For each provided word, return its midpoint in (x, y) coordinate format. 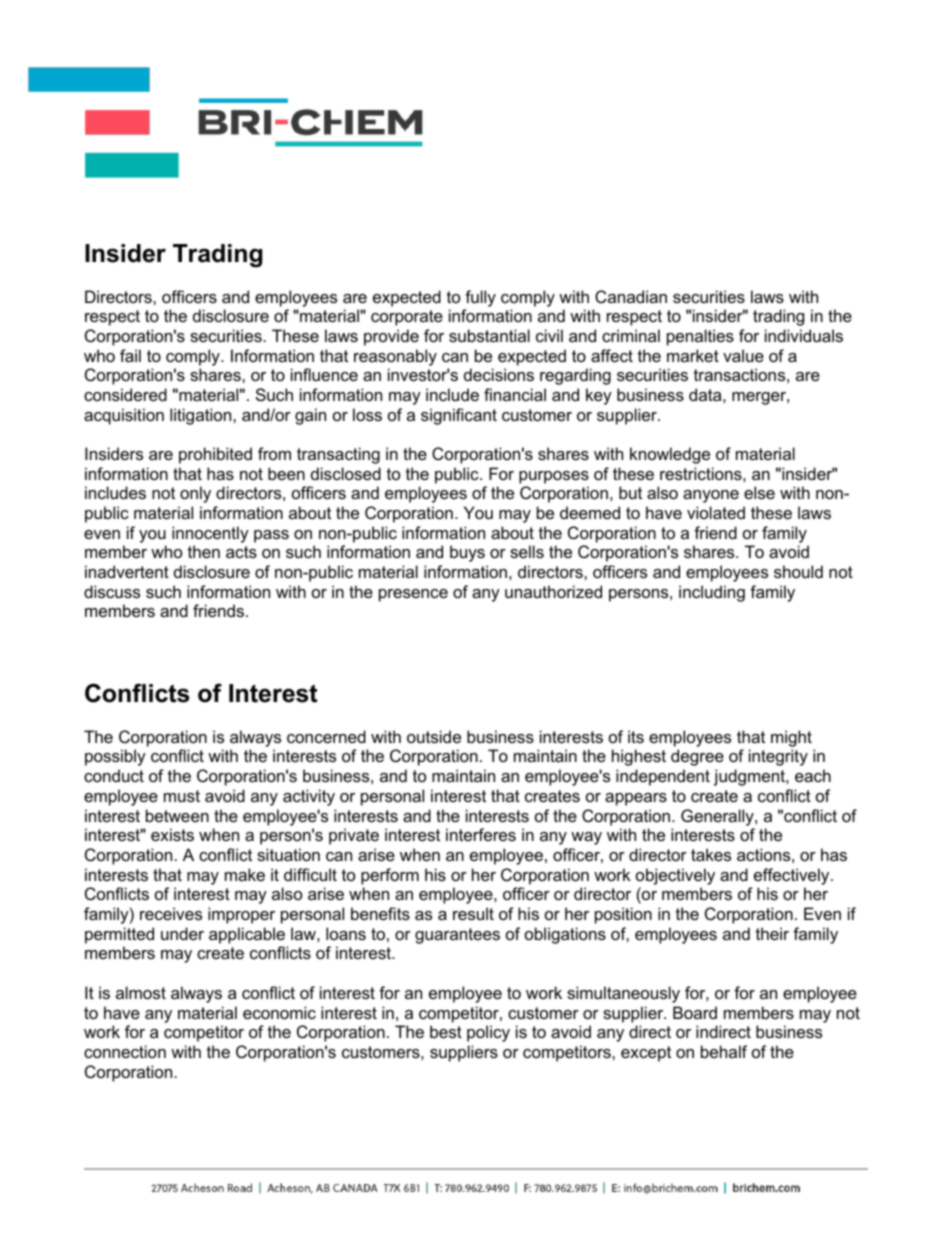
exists (172, 834)
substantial (489, 335)
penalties (700, 337)
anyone (711, 496)
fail (130, 355)
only (195, 494)
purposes (554, 477)
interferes (481, 834)
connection (125, 1051)
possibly (115, 757)
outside (434, 736)
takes (711, 854)
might (791, 740)
